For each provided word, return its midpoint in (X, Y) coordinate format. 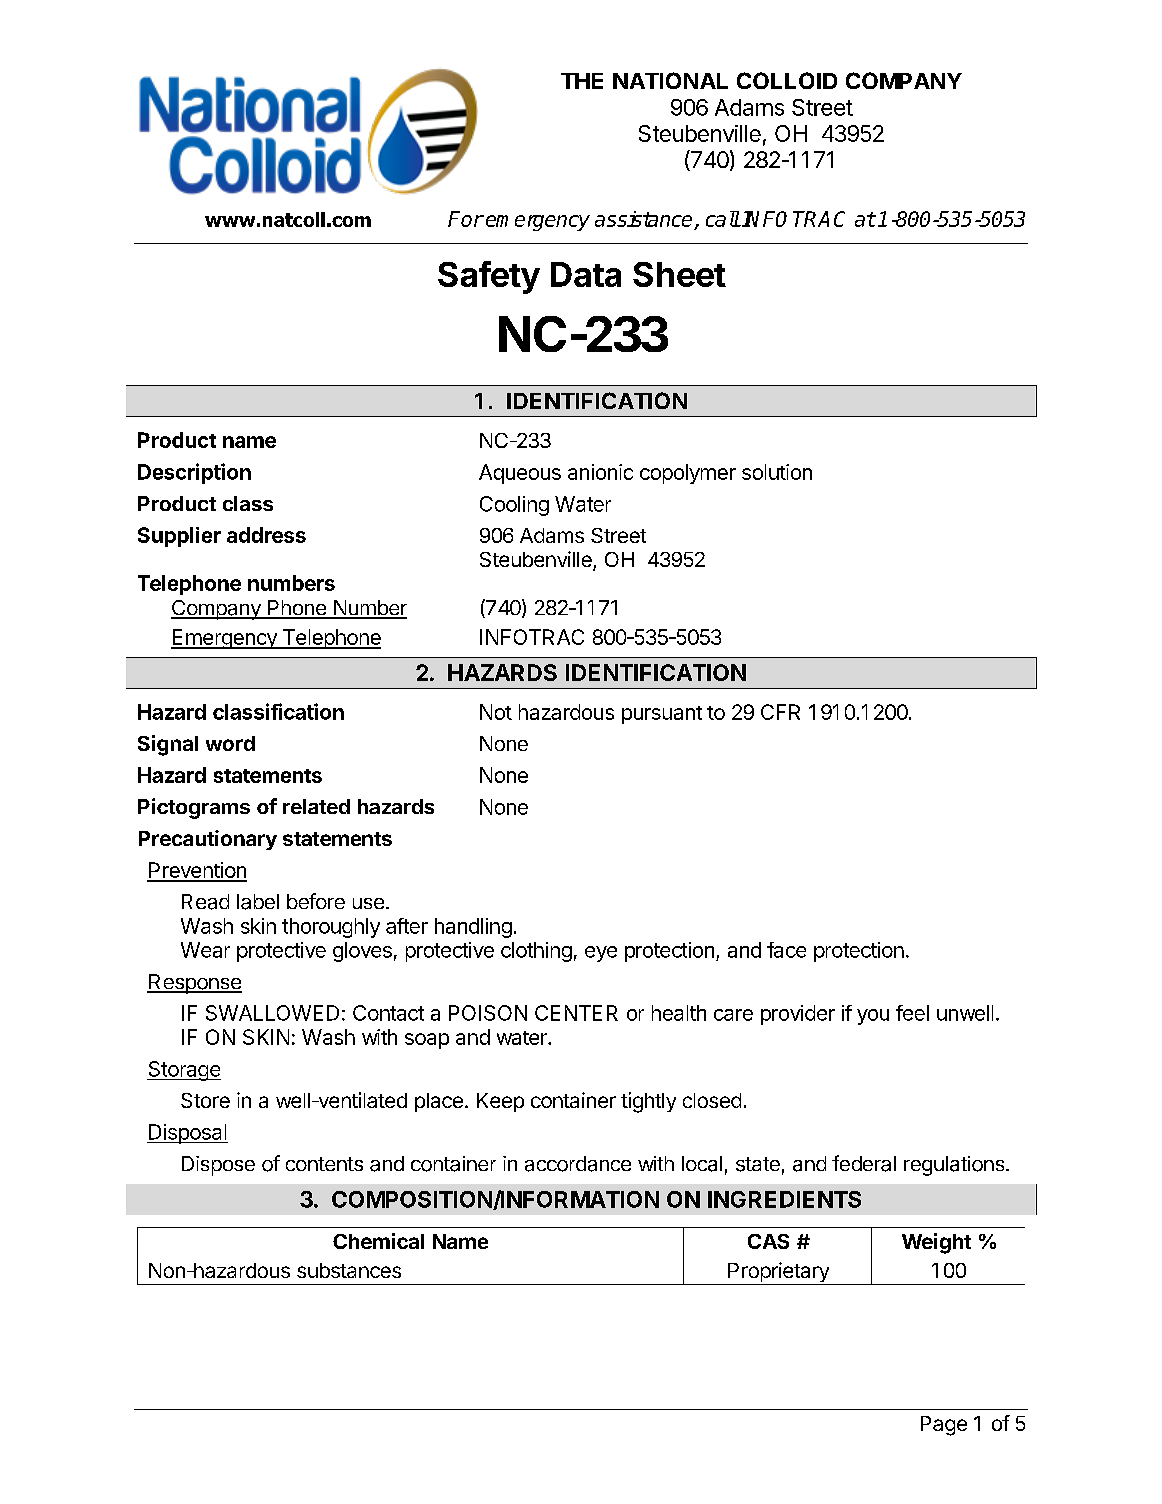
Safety (489, 277)
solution (777, 472)
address (266, 535)
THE (582, 81)
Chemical (378, 1241)
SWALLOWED (272, 1013)
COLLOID (787, 80)
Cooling (514, 506)
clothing (536, 952)
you (873, 1017)
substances (349, 1270)
